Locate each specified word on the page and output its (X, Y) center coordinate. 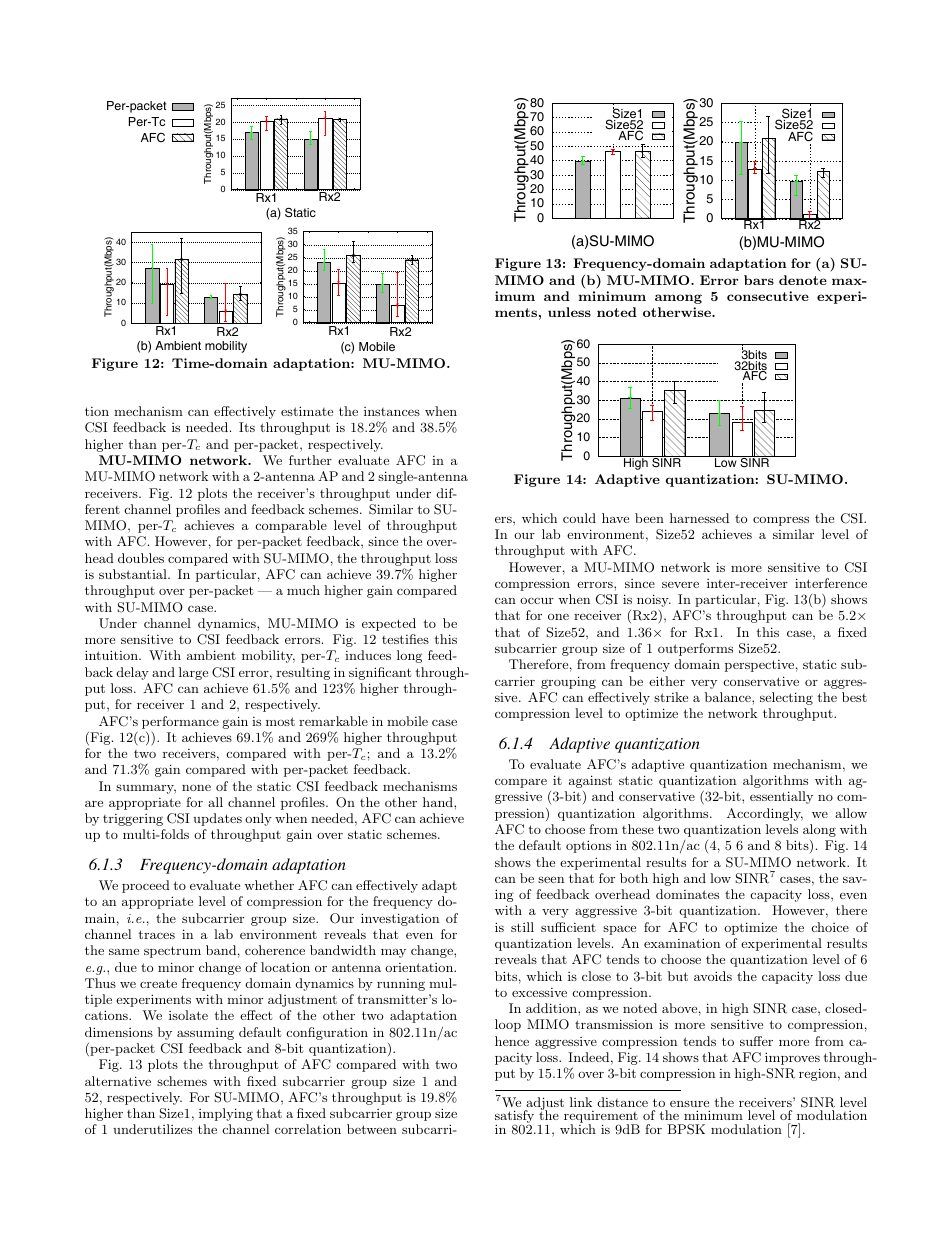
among (678, 299)
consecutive (768, 296)
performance (180, 722)
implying (226, 1114)
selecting (786, 698)
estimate (307, 411)
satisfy (514, 1118)
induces (368, 655)
